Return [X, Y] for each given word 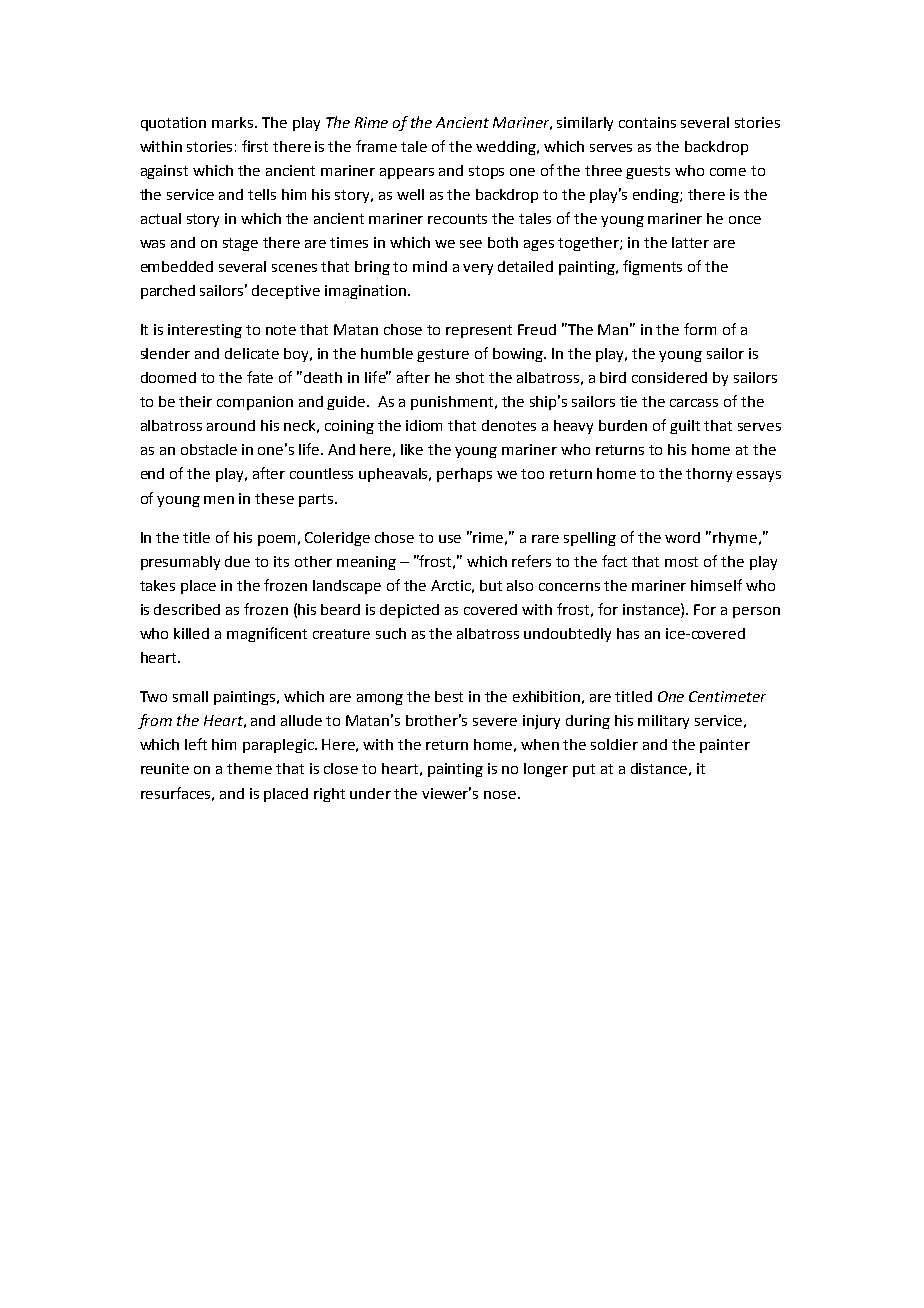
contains [647, 122]
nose [500, 795]
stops [486, 172]
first [255, 146]
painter [725, 746]
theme [249, 768]
